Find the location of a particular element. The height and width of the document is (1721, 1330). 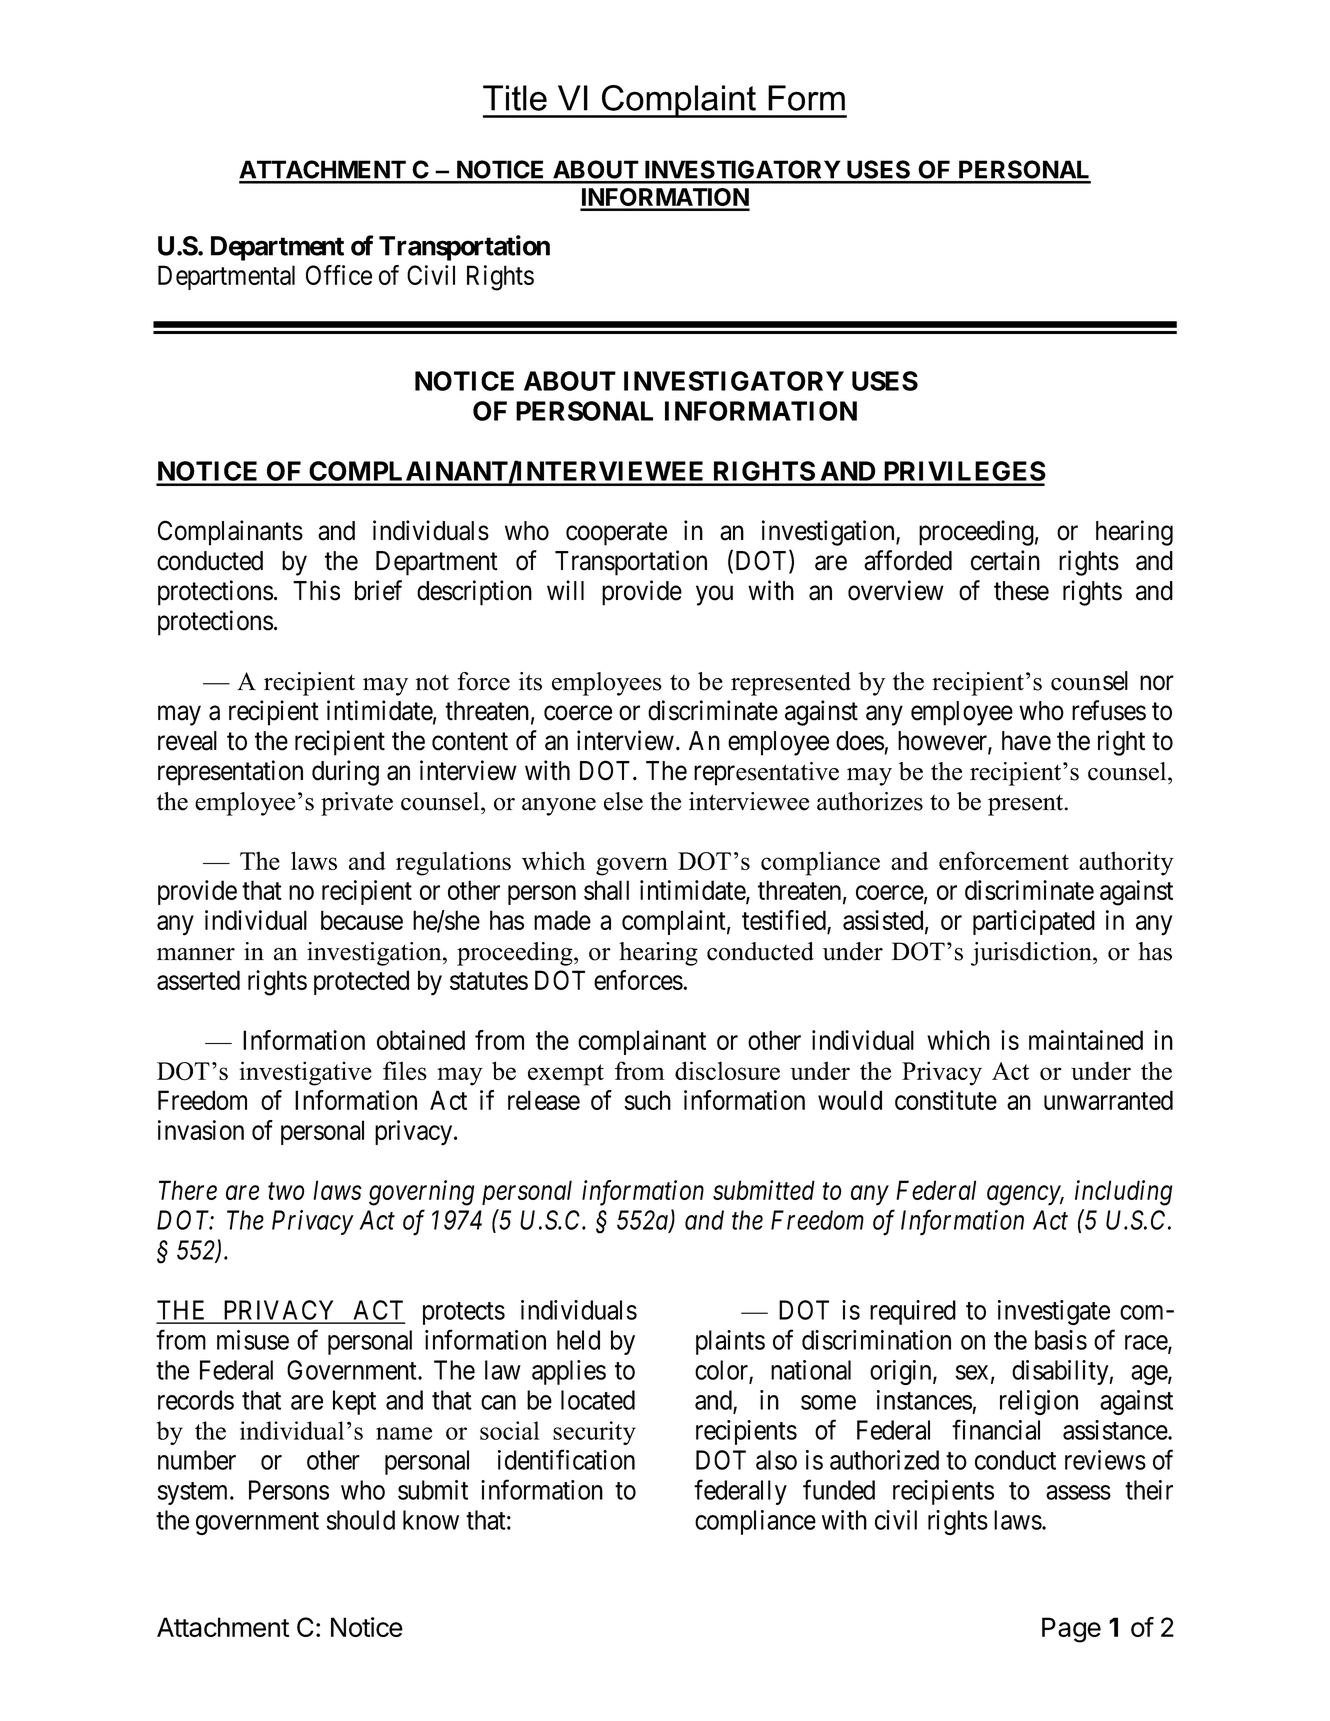

Title is located at coordinates (515, 98).
